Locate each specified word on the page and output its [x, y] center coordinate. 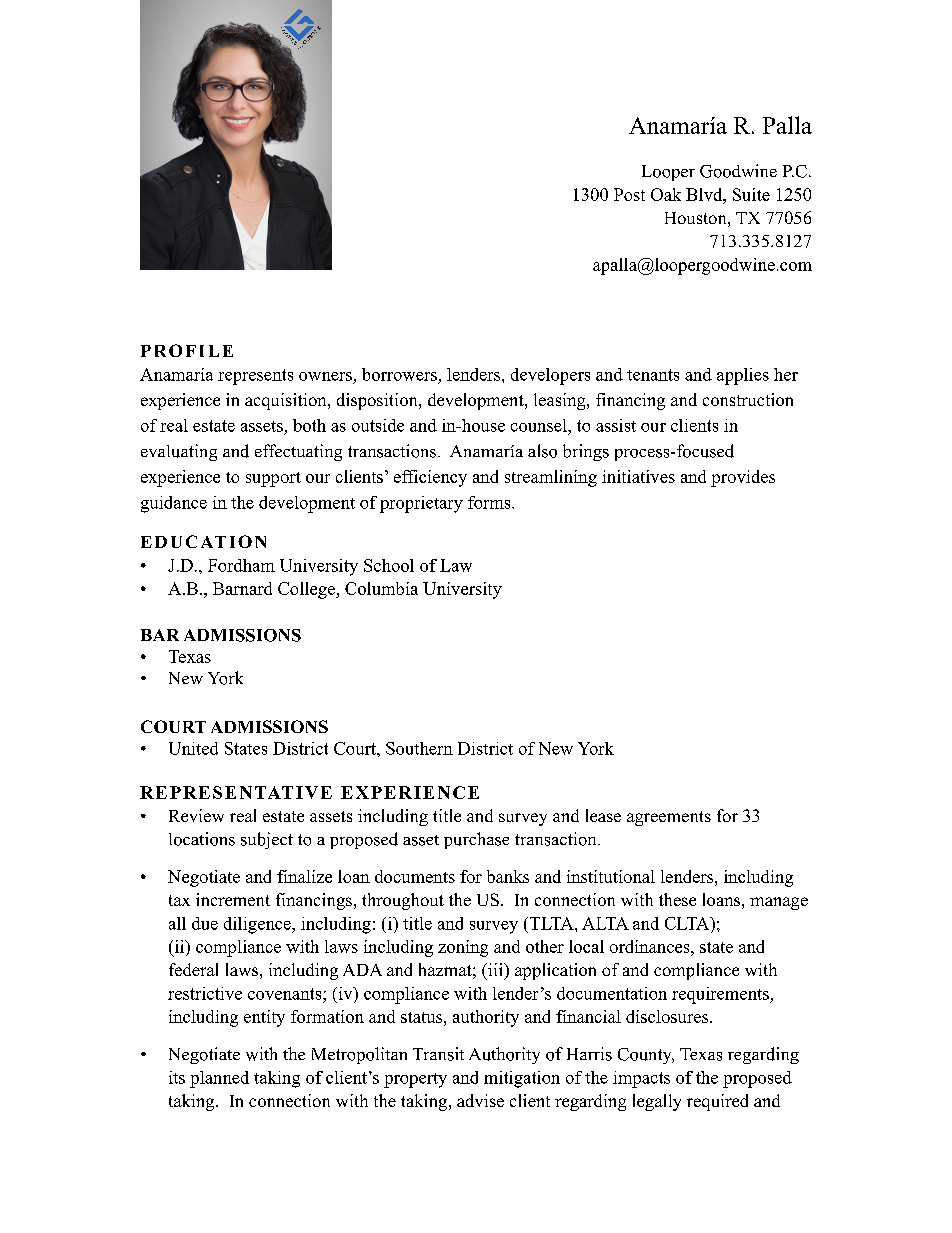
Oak [666, 194]
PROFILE [187, 350]
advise [480, 1100]
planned [219, 1079]
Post [629, 194]
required [717, 1102]
